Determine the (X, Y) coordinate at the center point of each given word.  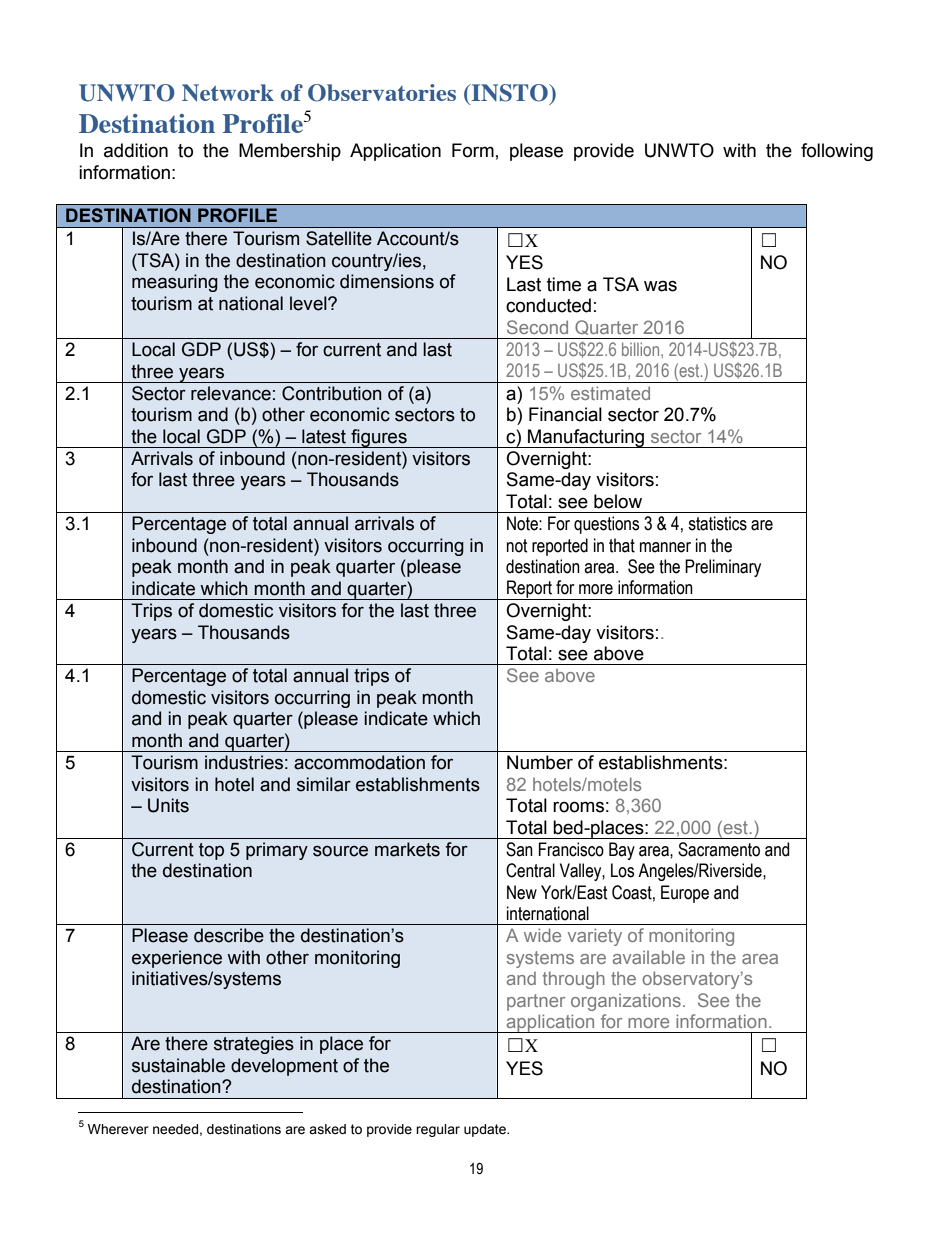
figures (379, 438)
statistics (717, 523)
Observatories (382, 93)
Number (540, 762)
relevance (231, 393)
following (837, 152)
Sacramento (719, 849)
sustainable (178, 1065)
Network (228, 92)
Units (168, 805)
